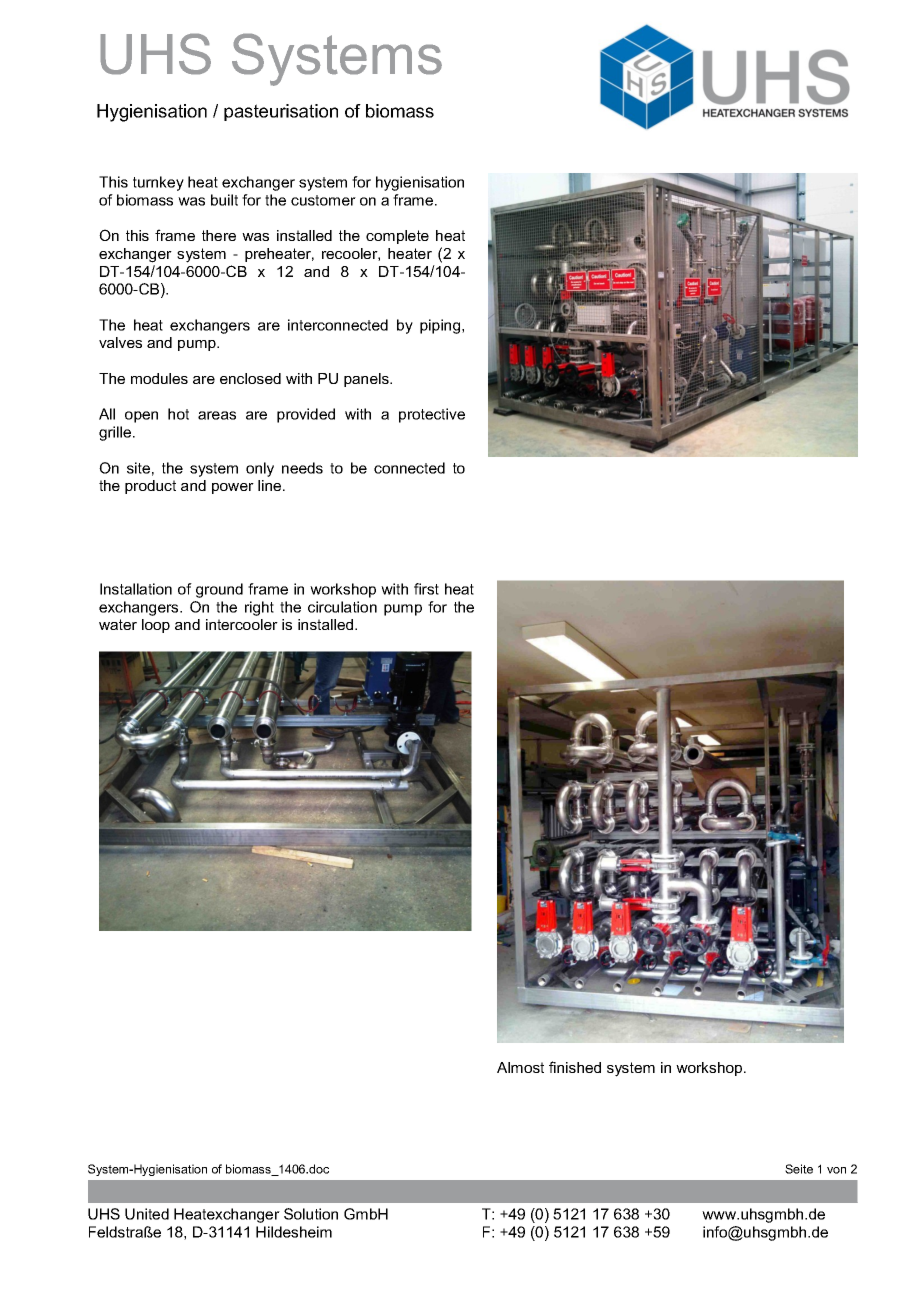 The image size is (924, 1307). What do you see at coordinates (799, 1169) in the document?
I see `Seite` at bounding box center [799, 1169].
